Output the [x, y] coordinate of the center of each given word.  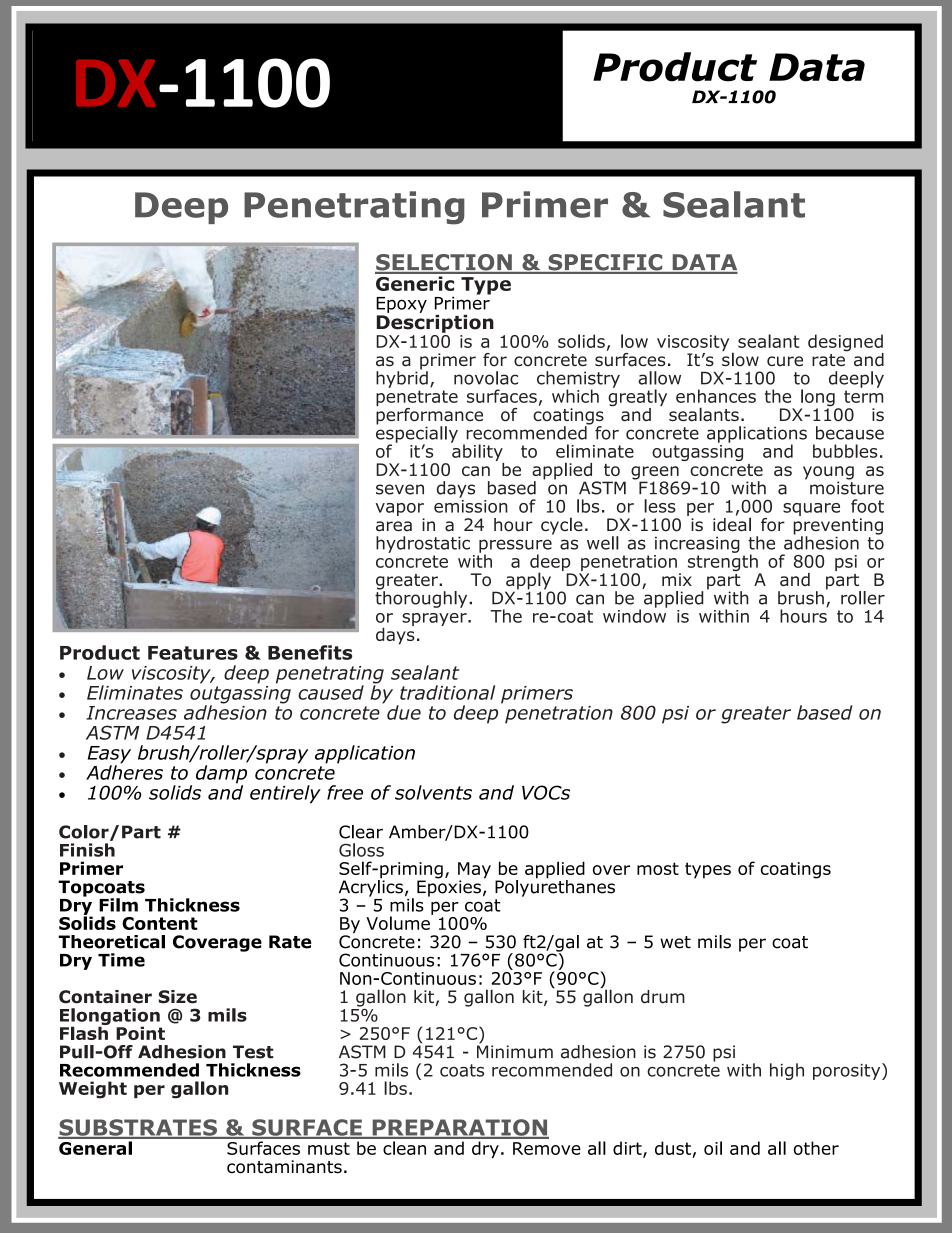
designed [846, 344]
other [816, 1148]
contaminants [284, 1167]
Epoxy [401, 305]
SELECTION [444, 263]
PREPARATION [459, 1128]
